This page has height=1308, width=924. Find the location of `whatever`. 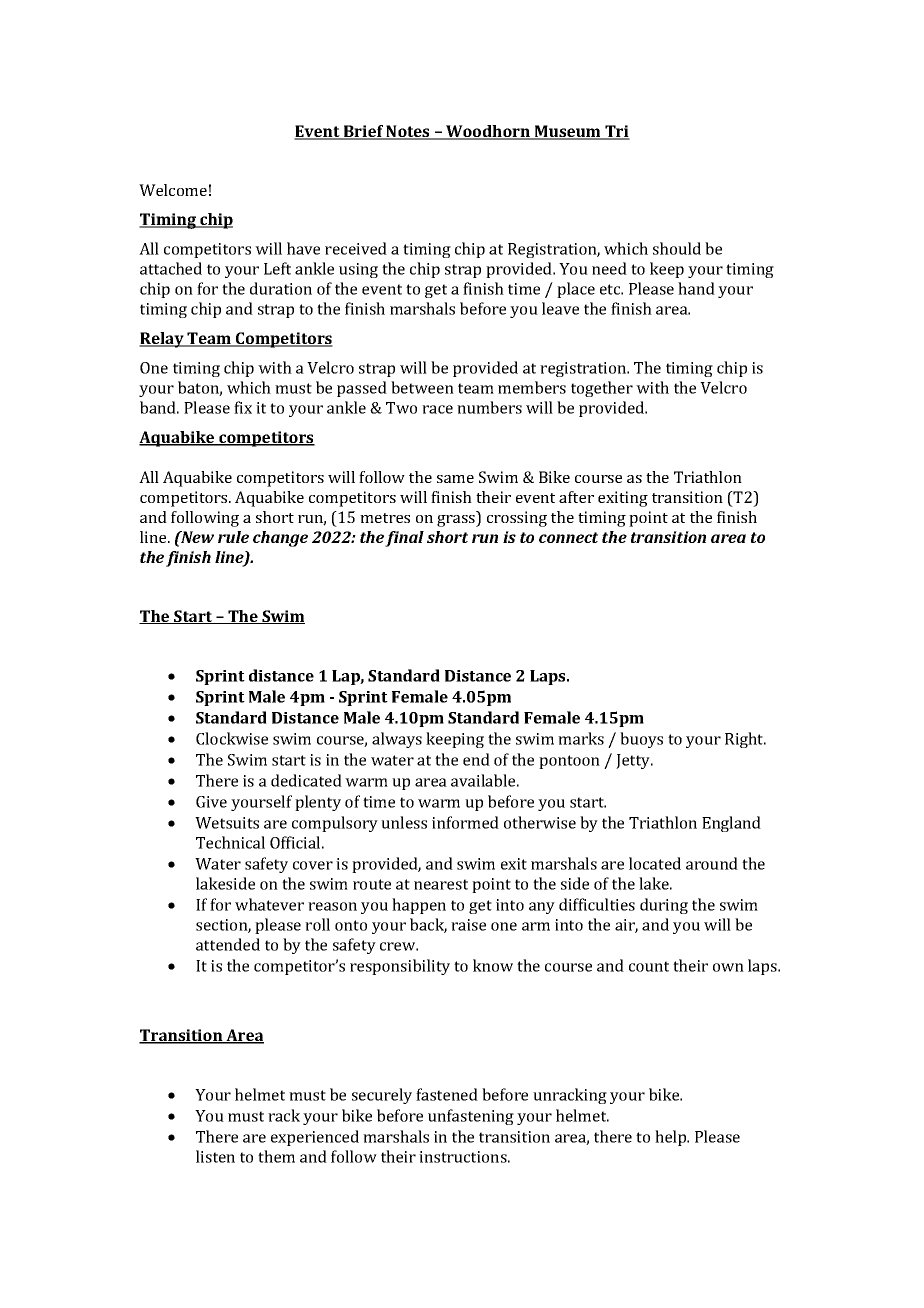

whatever is located at coordinates (269, 904).
